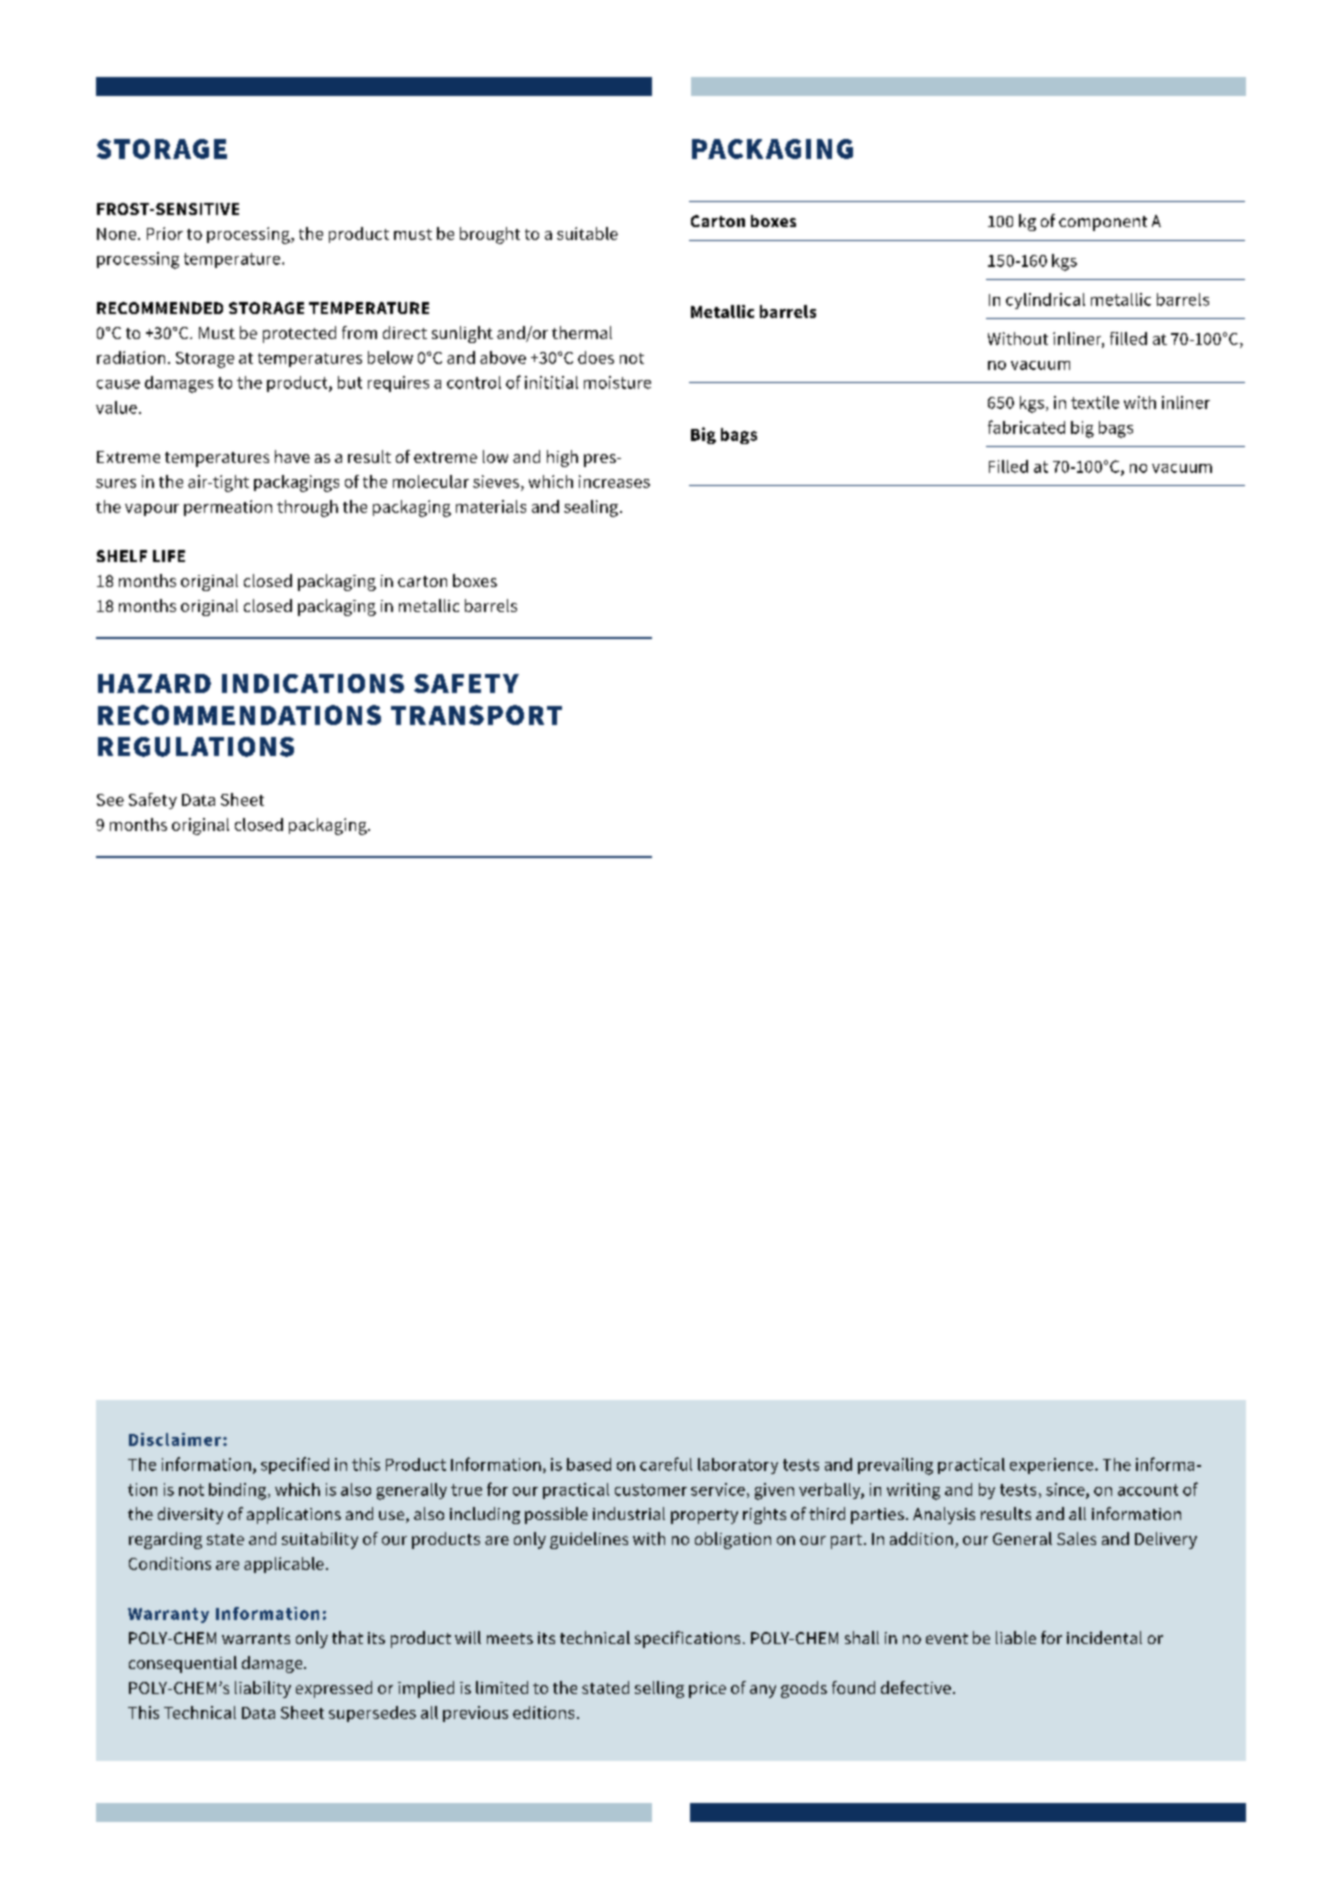 This screenshot has height=1899, width=1342. What do you see at coordinates (110, 800) in the screenshot?
I see `See` at bounding box center [110, 800].
